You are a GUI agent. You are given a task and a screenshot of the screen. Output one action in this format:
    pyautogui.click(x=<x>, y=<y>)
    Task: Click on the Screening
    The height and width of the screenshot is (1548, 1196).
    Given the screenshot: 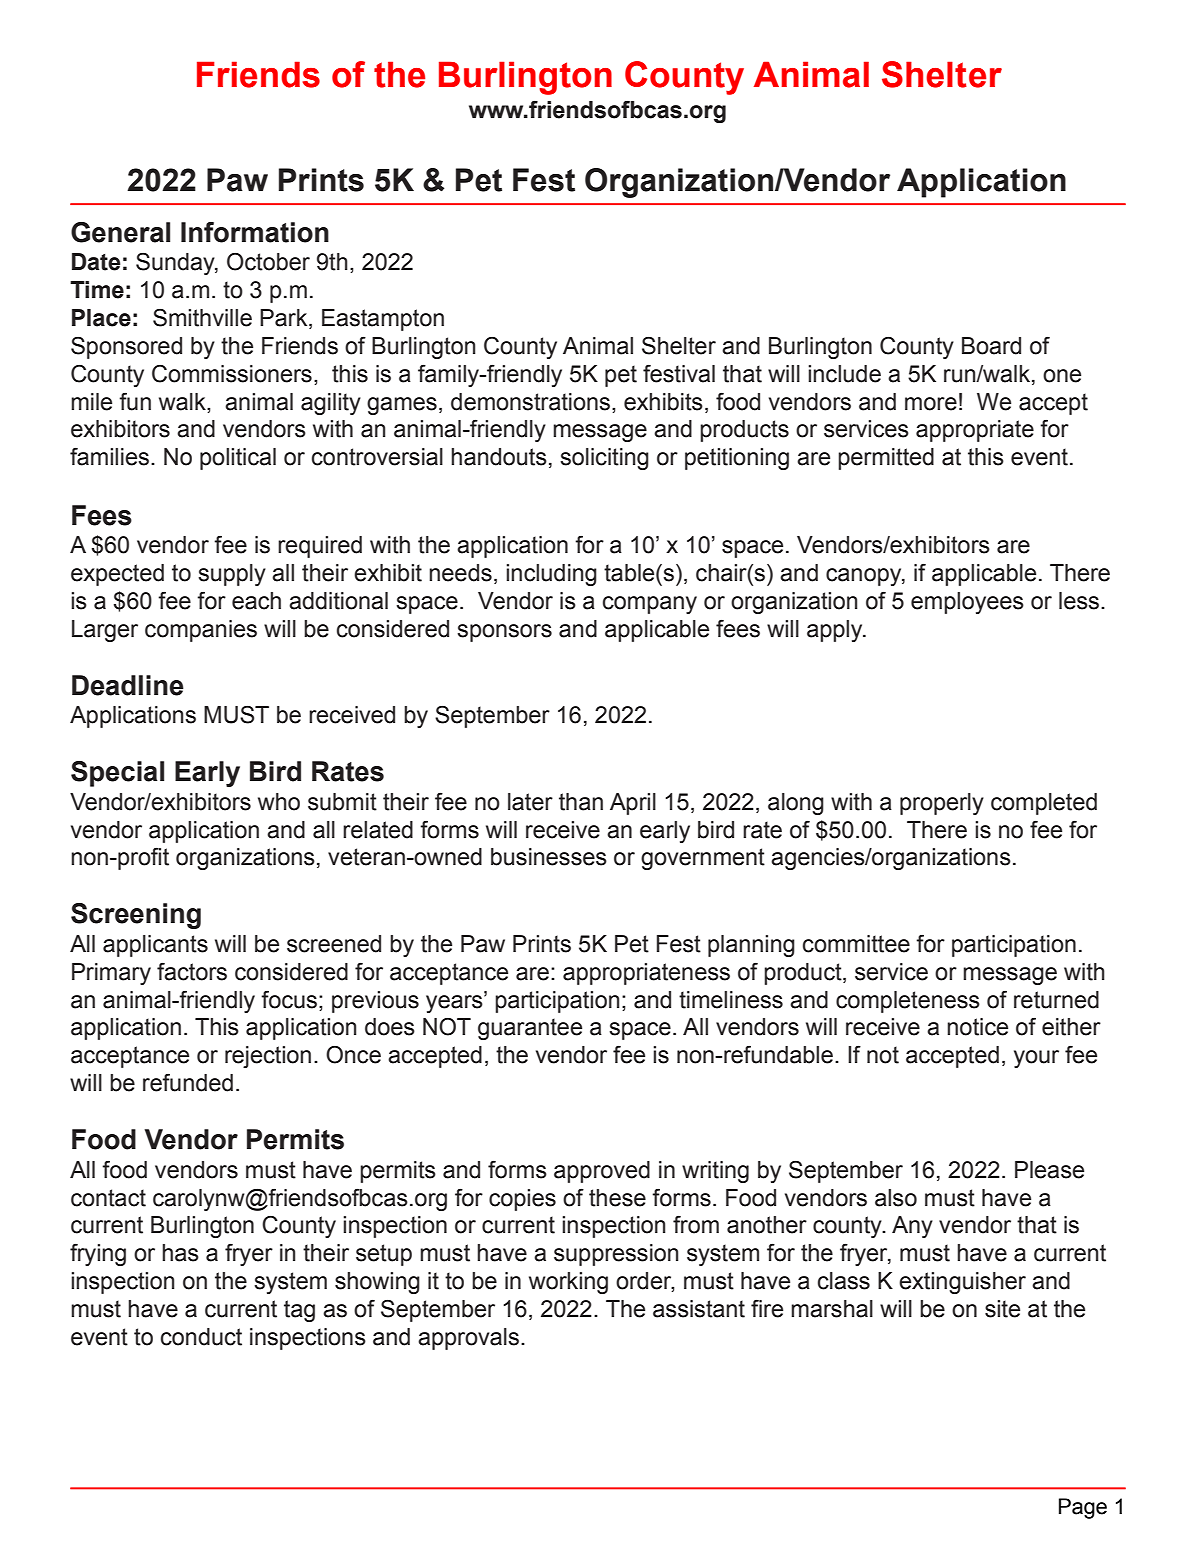 What is the action you would take?
    pyautogui.click(x=136, y=916)
